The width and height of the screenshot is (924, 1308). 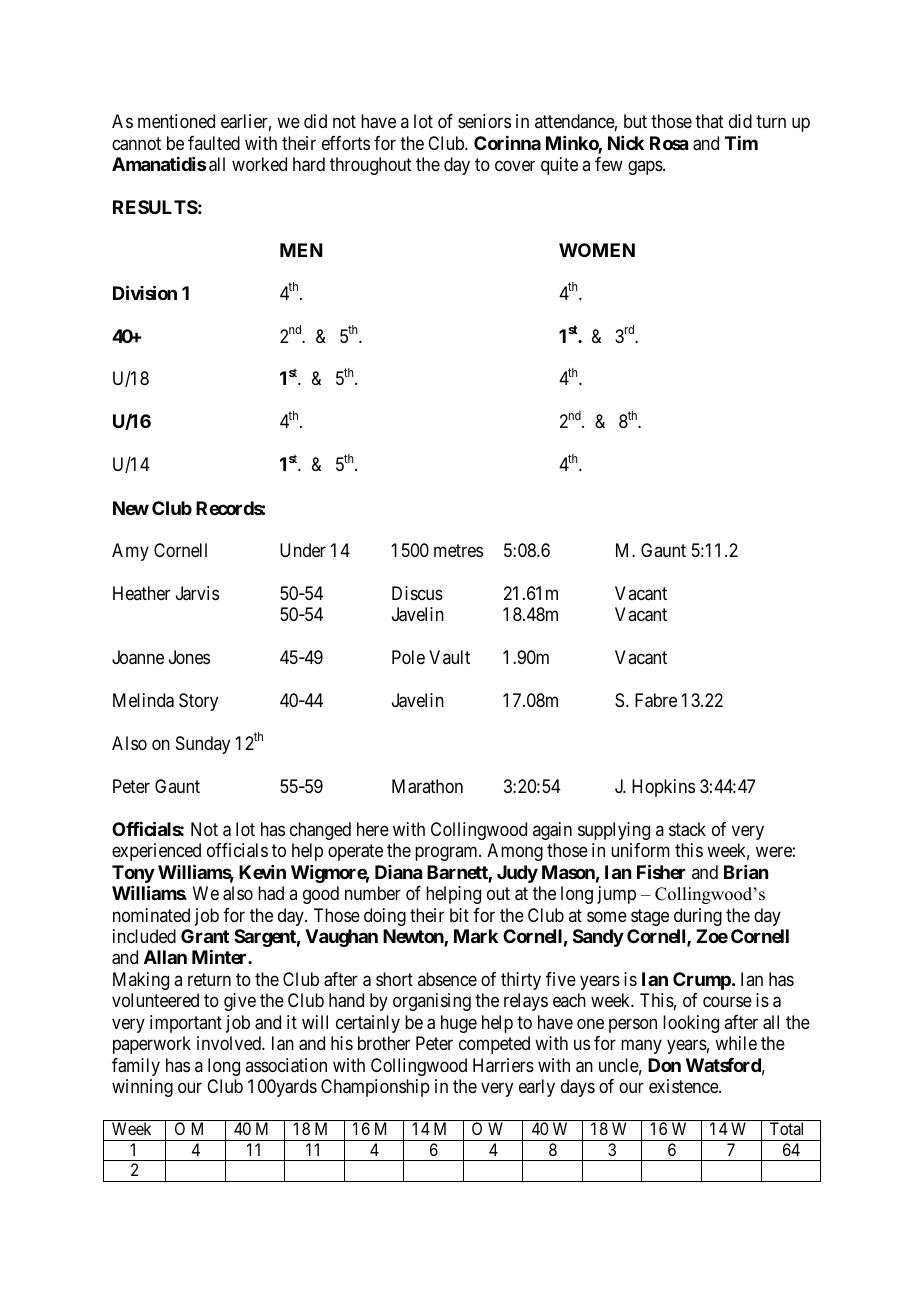 What do you see at coordinates (484, 121) in the screenshot?
I see `seniors` at bounding box center [484, 121].
